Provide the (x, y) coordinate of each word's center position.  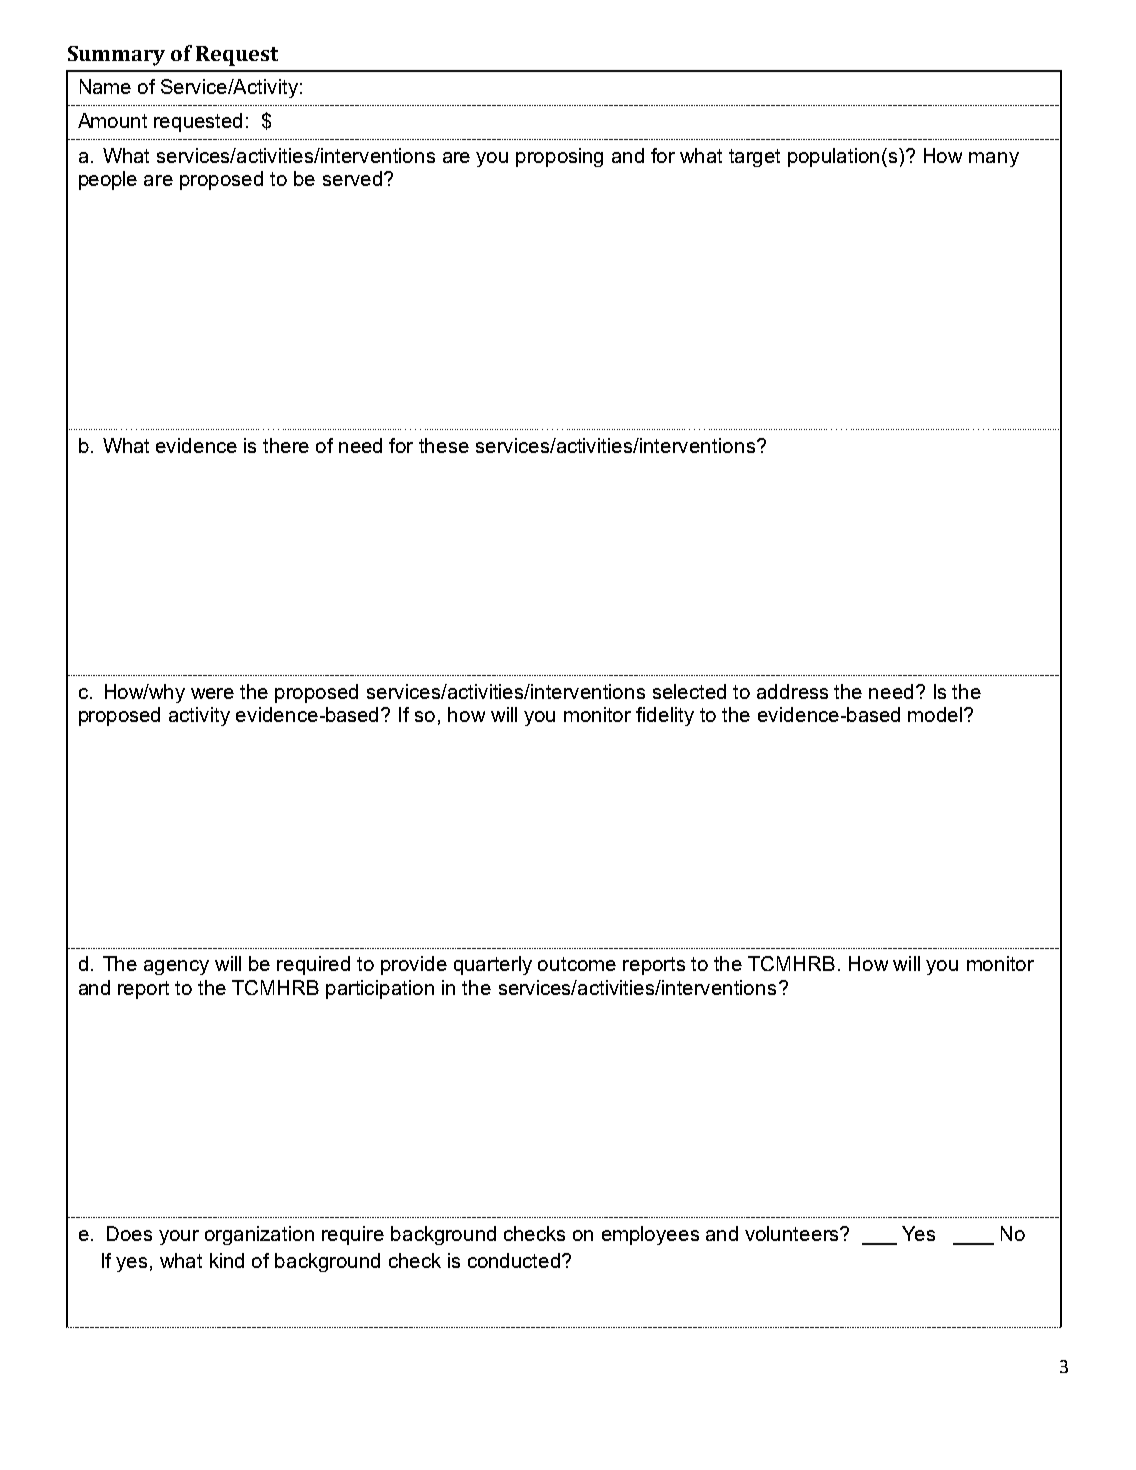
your (179, 1237)
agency (176, 967)
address (792, 691)
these (444, 445)
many (994, 159)
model (936, 714)
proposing (559, 157)
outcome (577, 964)
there (286, 445)
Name (105, 86)
